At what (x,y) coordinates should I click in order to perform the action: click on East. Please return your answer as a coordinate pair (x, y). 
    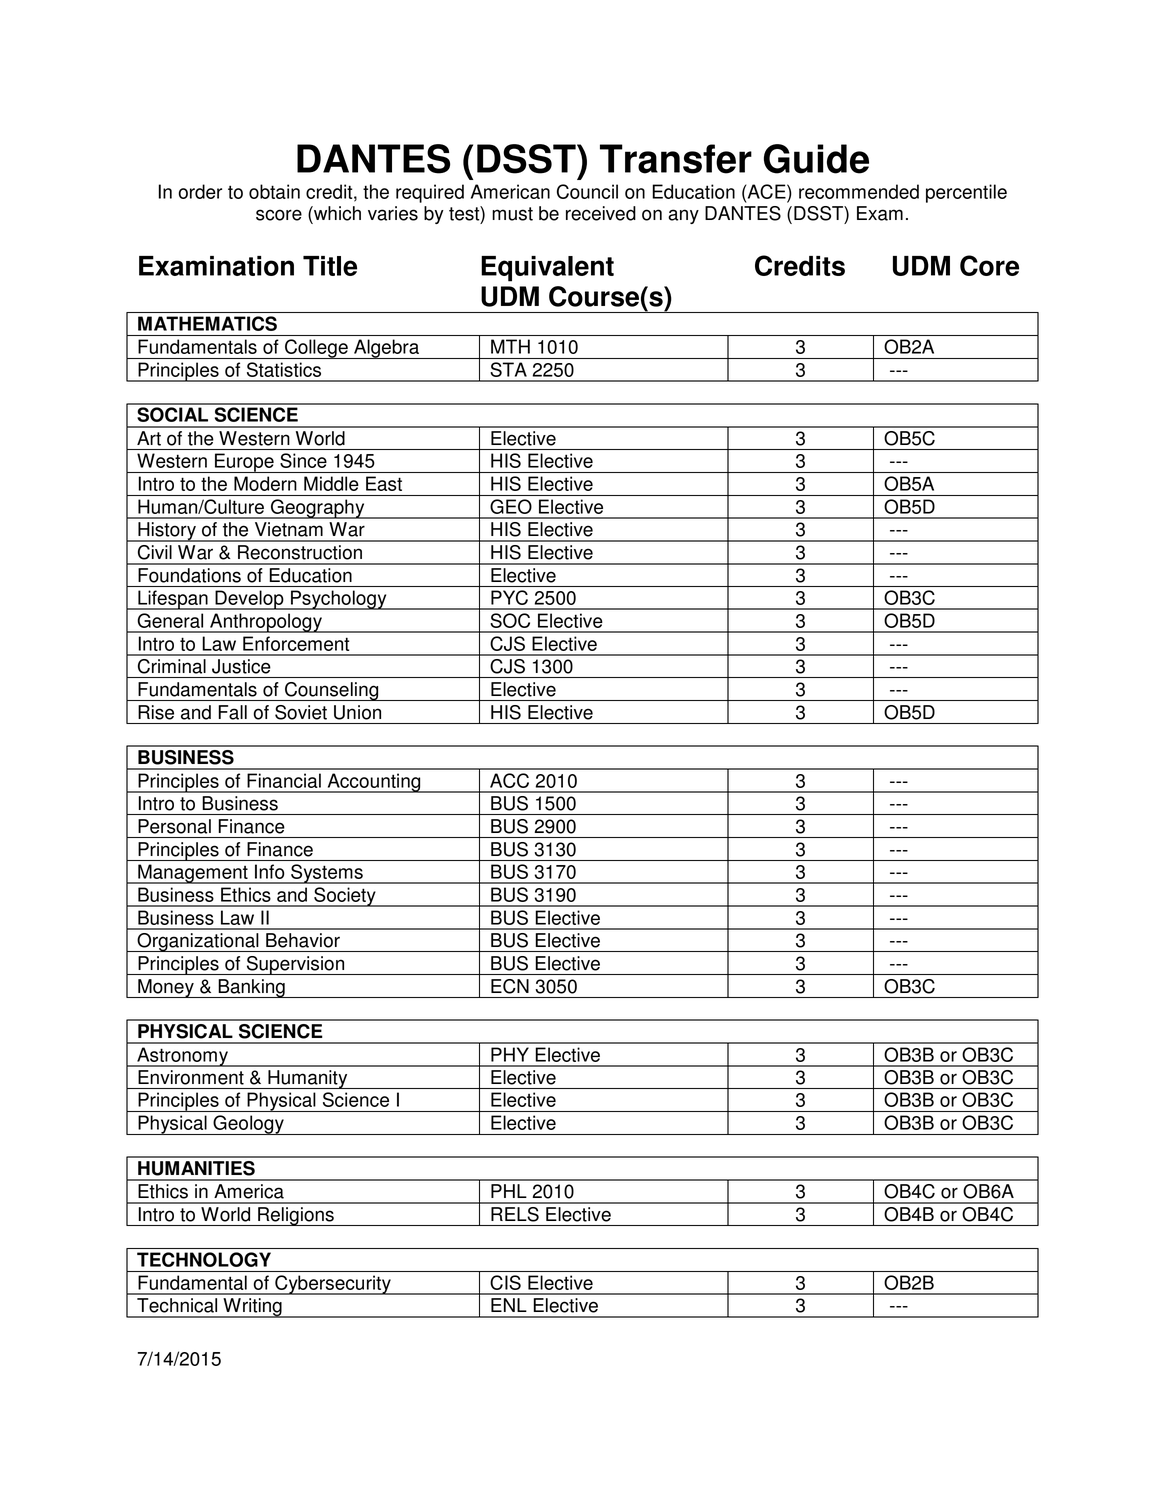
    Looking at the image, I should click on (384, 483).
